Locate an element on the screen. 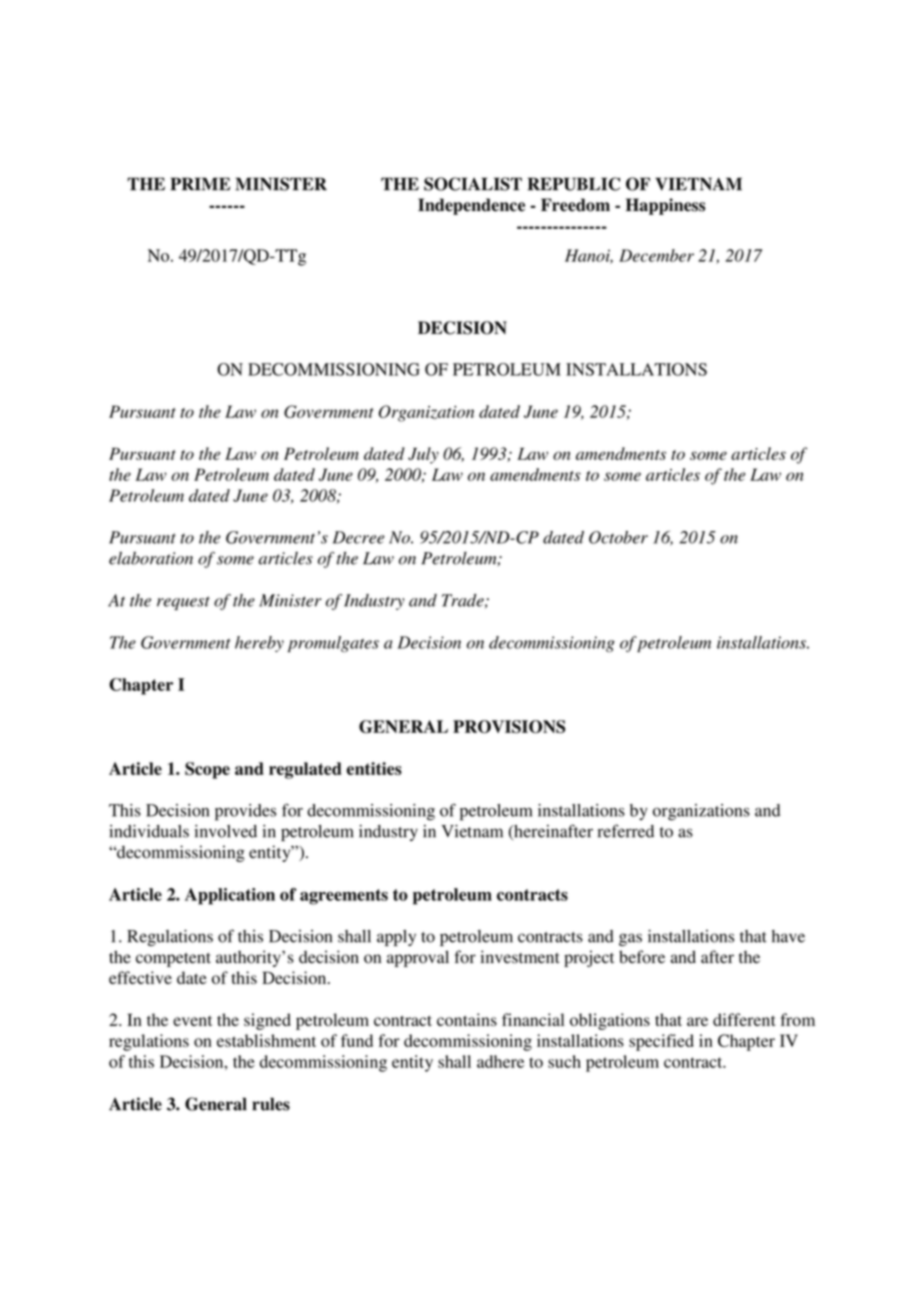  specified is located at coordinates (661, 1042).
